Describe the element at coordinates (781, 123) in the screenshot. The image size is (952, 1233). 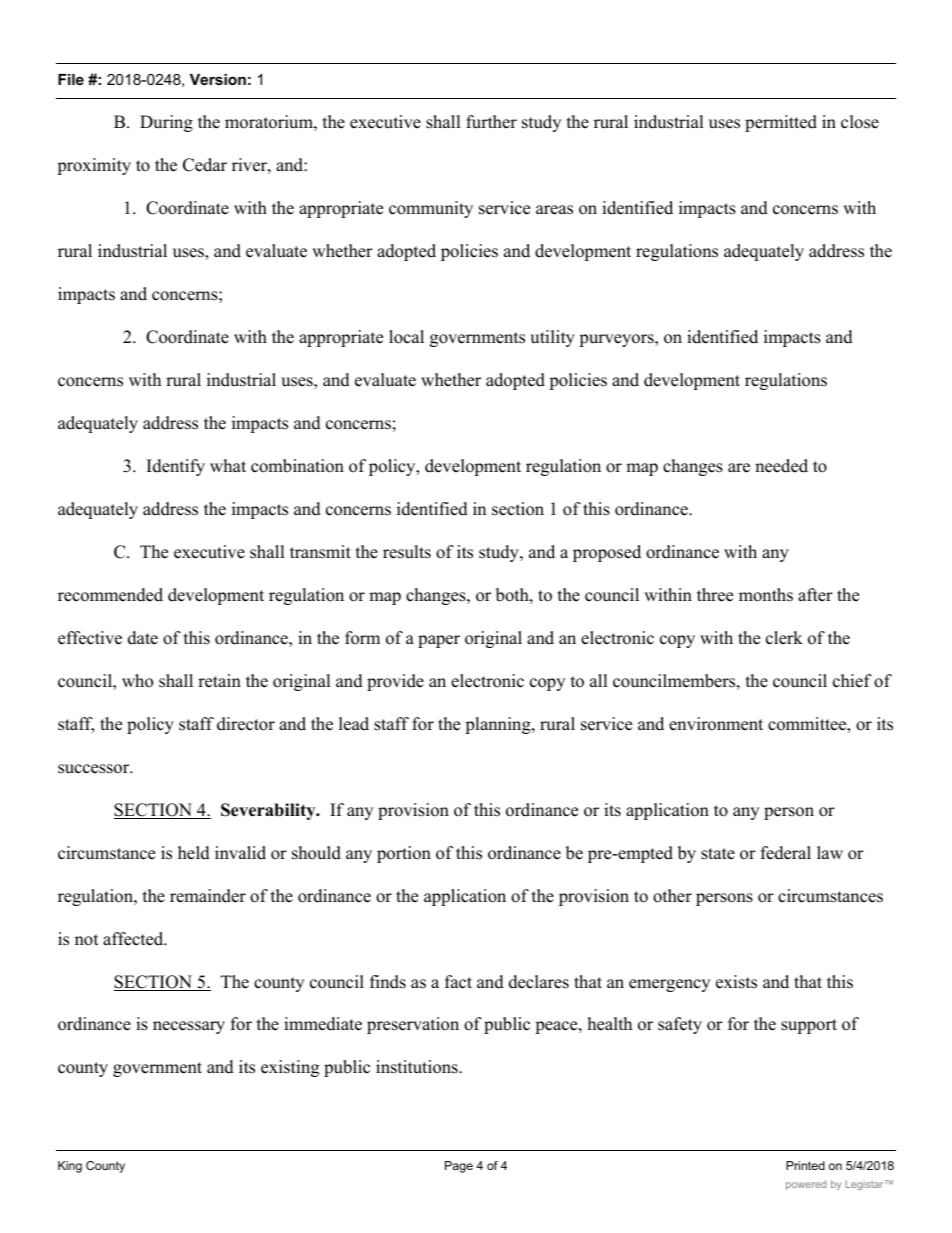
I see `permitted` at that location.
